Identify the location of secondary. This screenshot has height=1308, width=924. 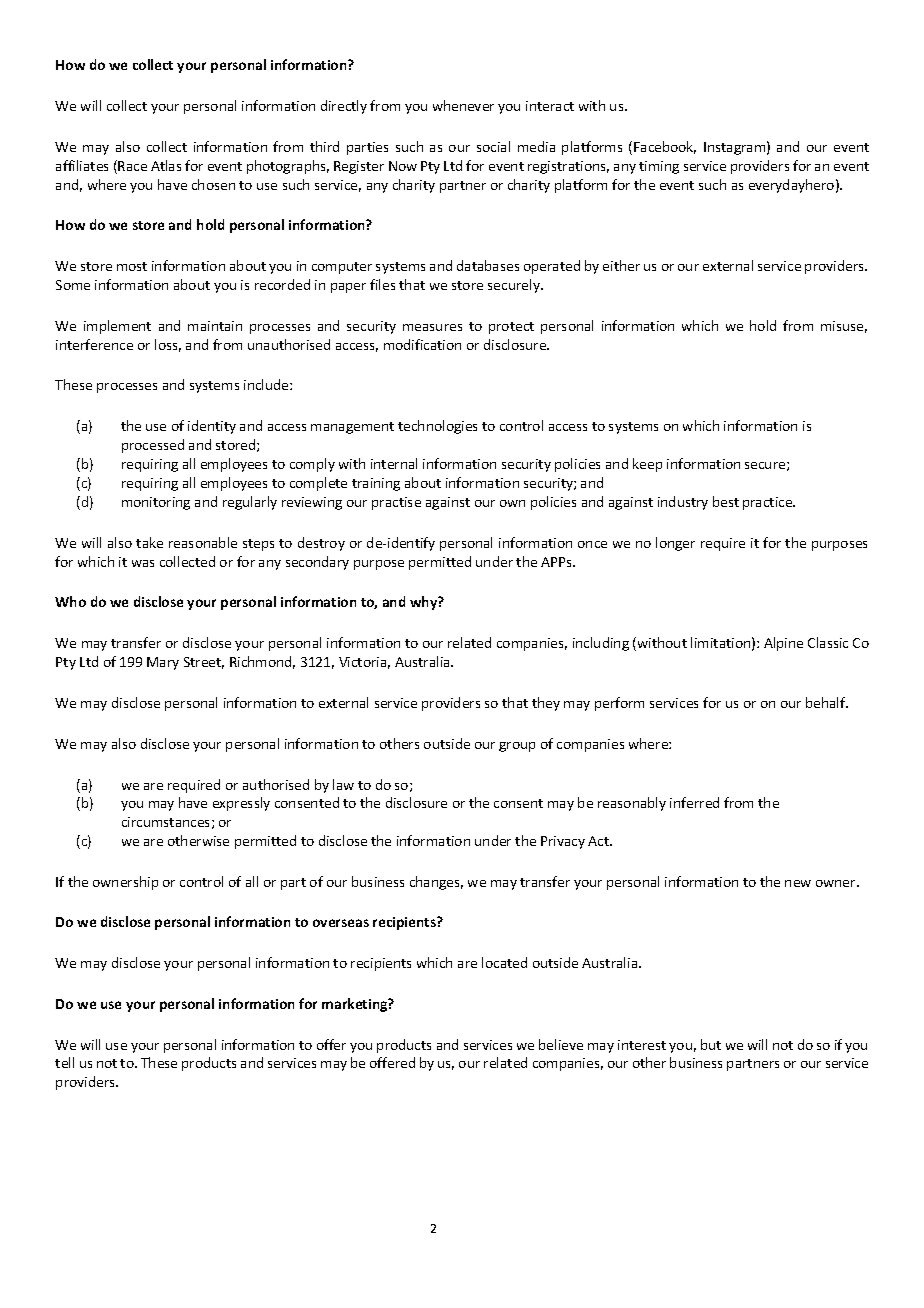
(317, 563).
